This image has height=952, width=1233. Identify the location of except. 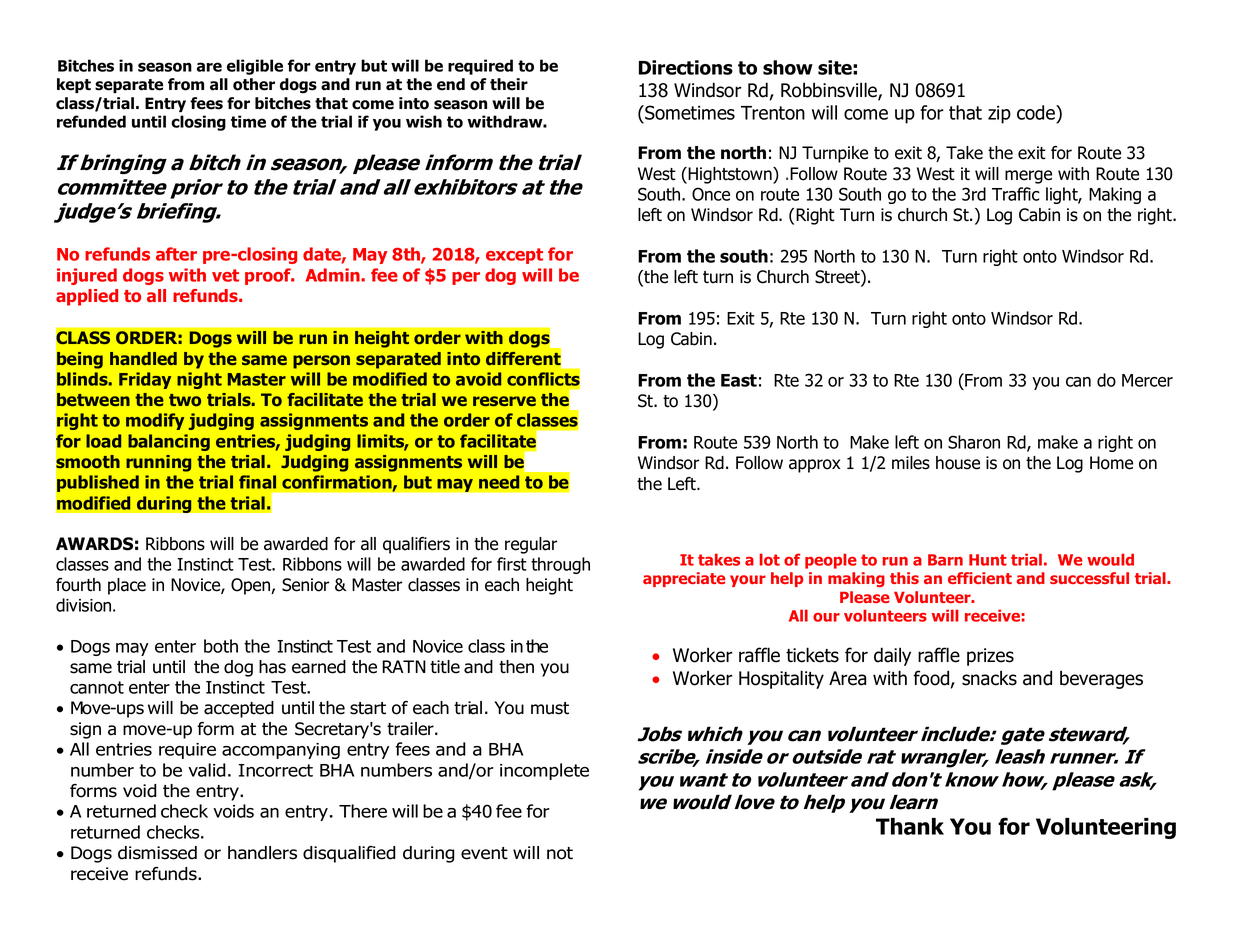
(514, 256).
